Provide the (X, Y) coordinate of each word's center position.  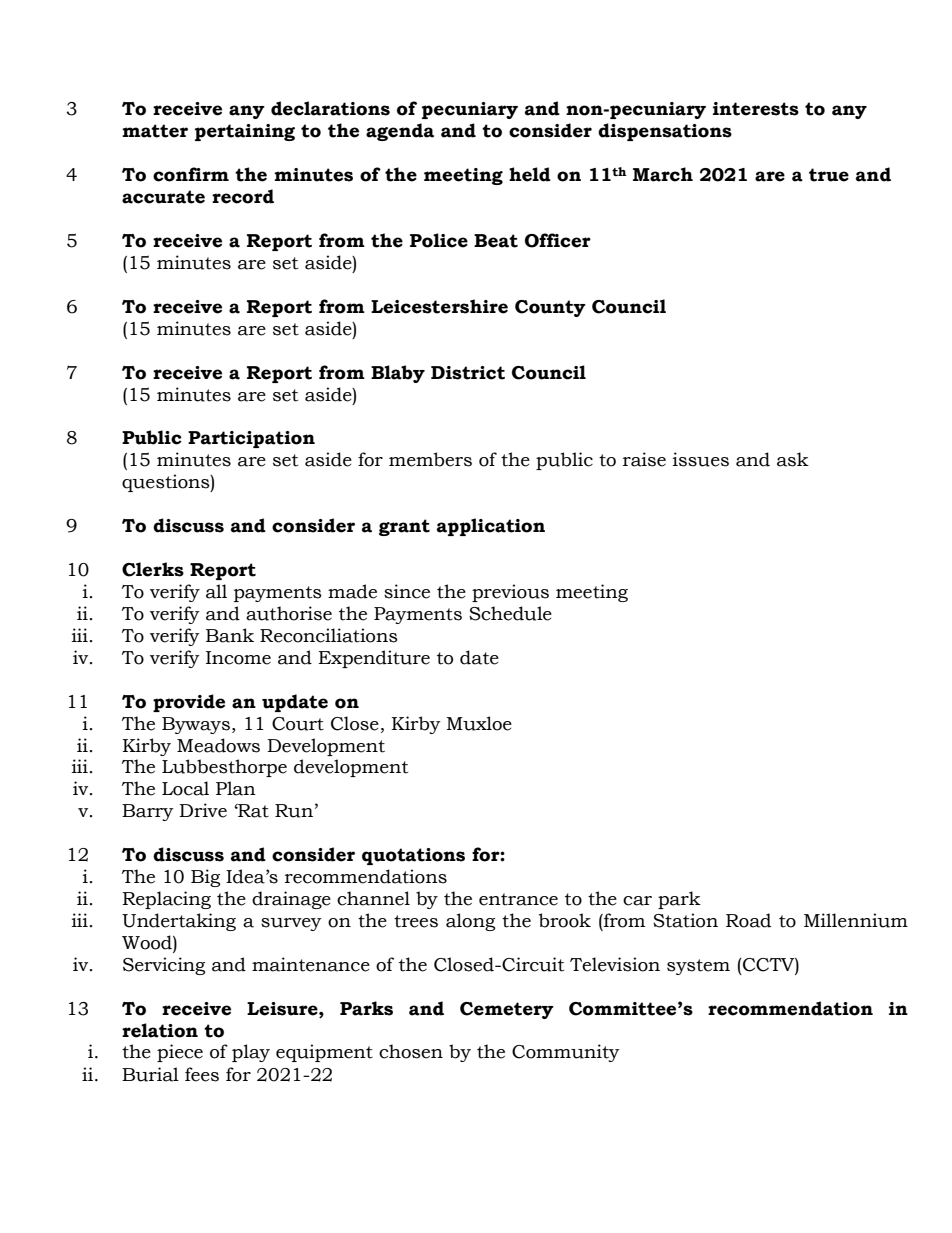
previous (510, 593)
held (530, 174)
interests (756, 109)
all (216, 591)
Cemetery (507, 1010)
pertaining (245, 132)
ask (793, 459)
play (251, 1053)
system (698, 967)
